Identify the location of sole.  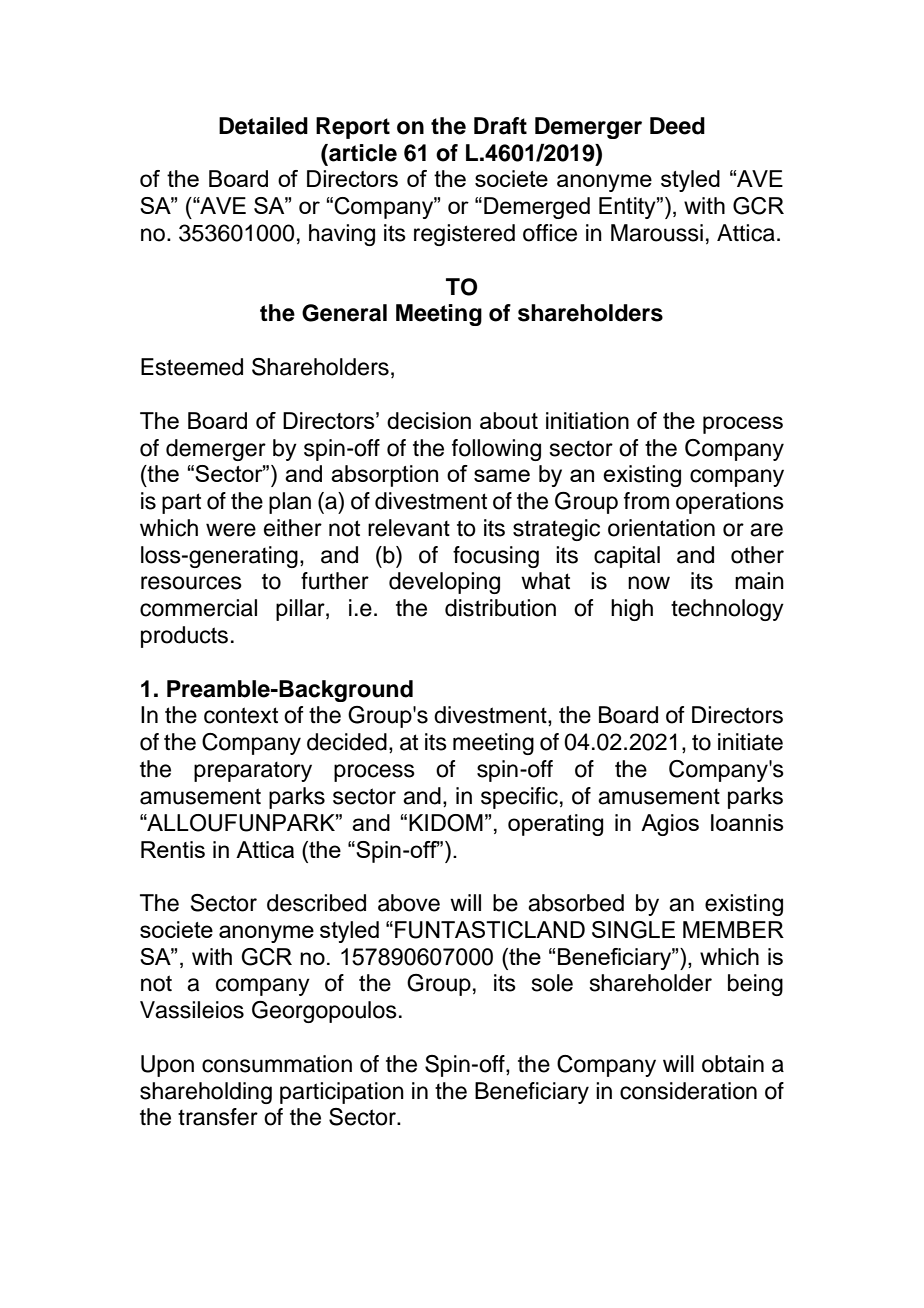
(552, 983).
